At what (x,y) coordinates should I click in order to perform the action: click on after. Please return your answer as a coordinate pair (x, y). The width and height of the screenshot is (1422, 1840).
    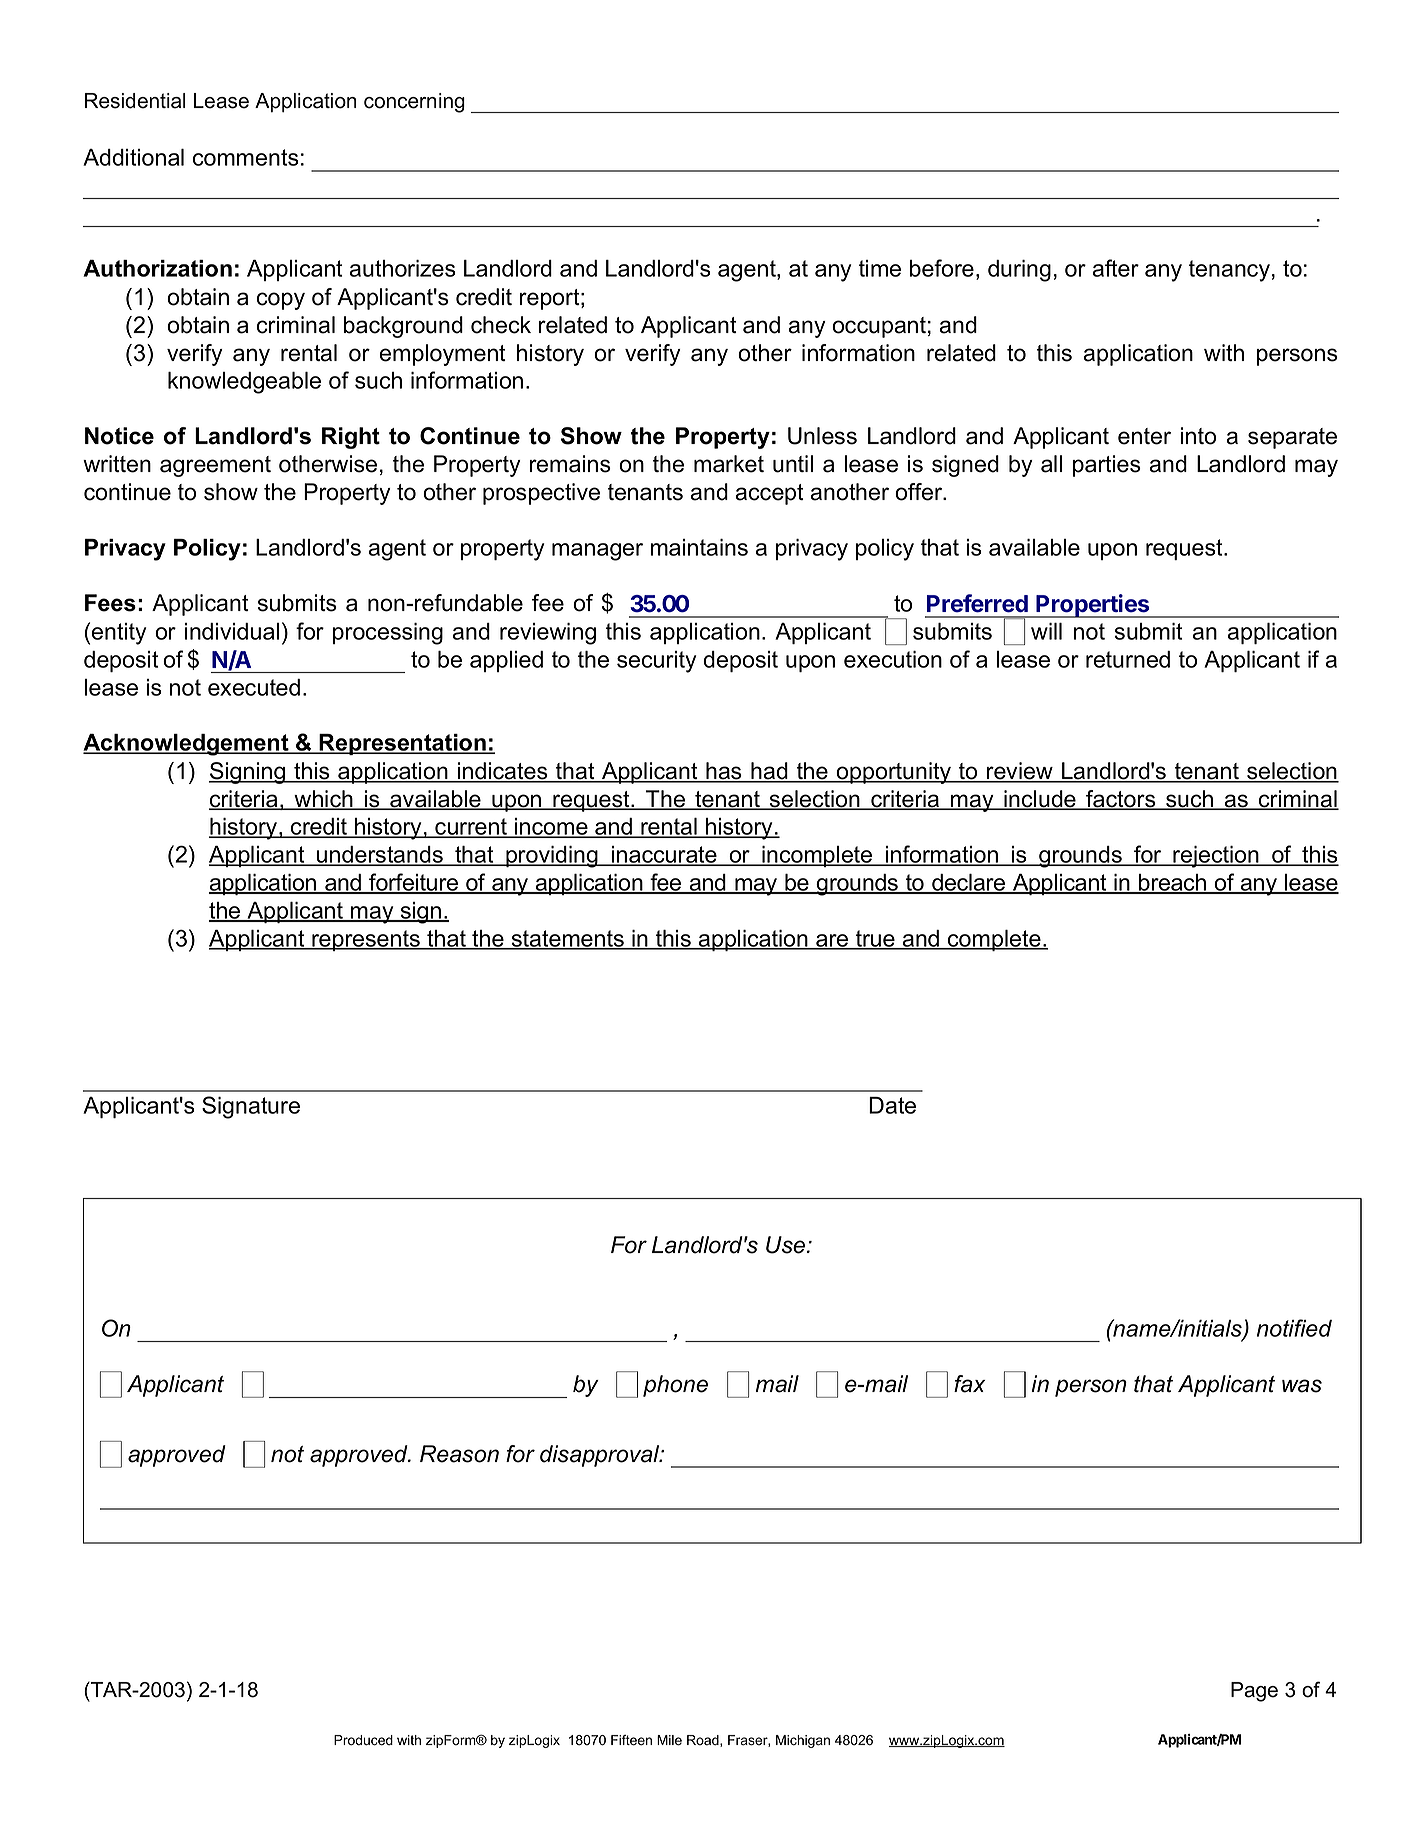
    Looking at the image, I should click on (1116, 268).
